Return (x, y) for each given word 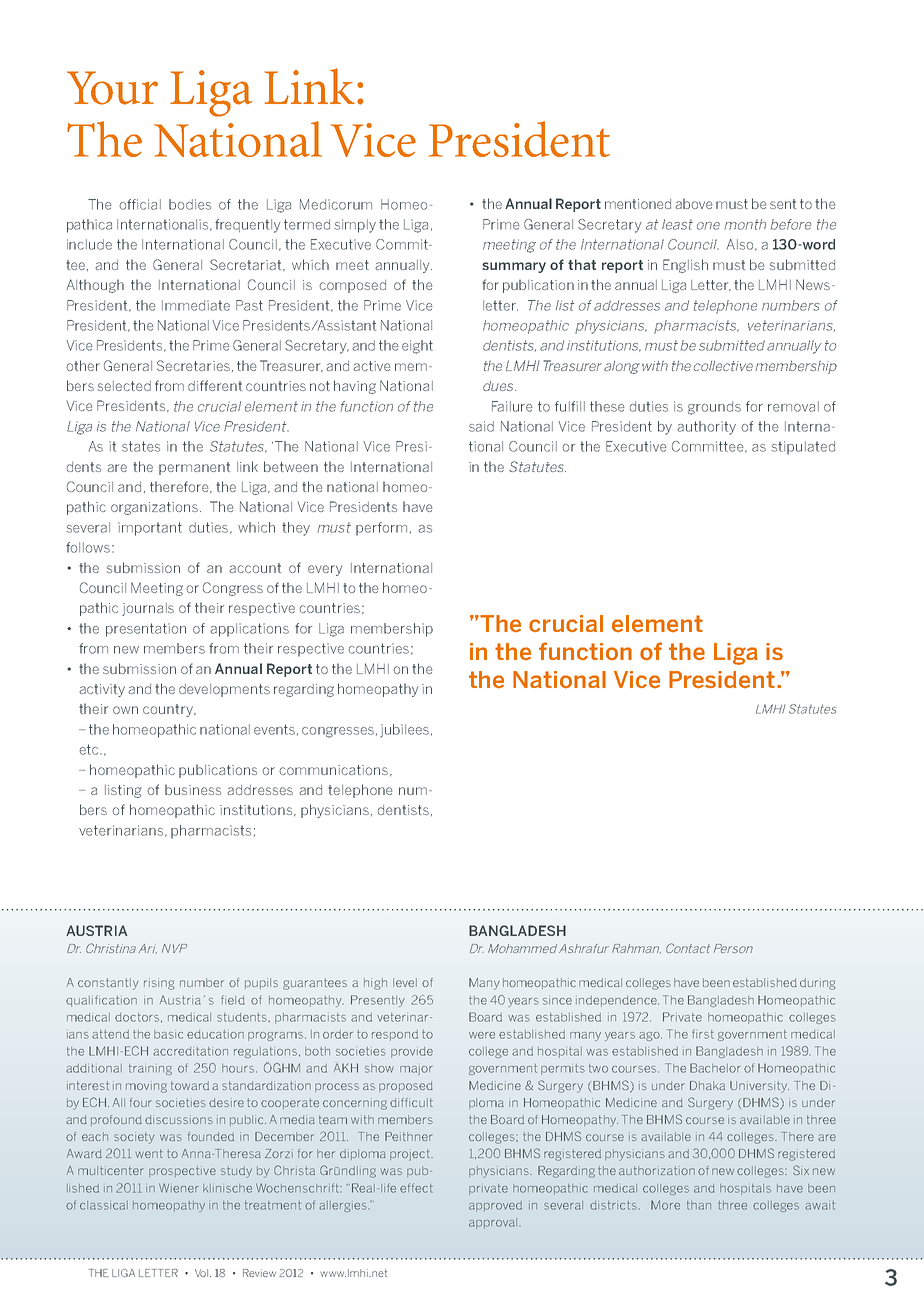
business (193, 789)
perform (381, 529)
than (699, 1205)
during (818, 984)
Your (112, 88)
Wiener (179, 1188)
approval (494, 1223)
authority (706, 428)
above (693, 203)
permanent (194, 468)
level (405, 982)
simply (355, 226)
